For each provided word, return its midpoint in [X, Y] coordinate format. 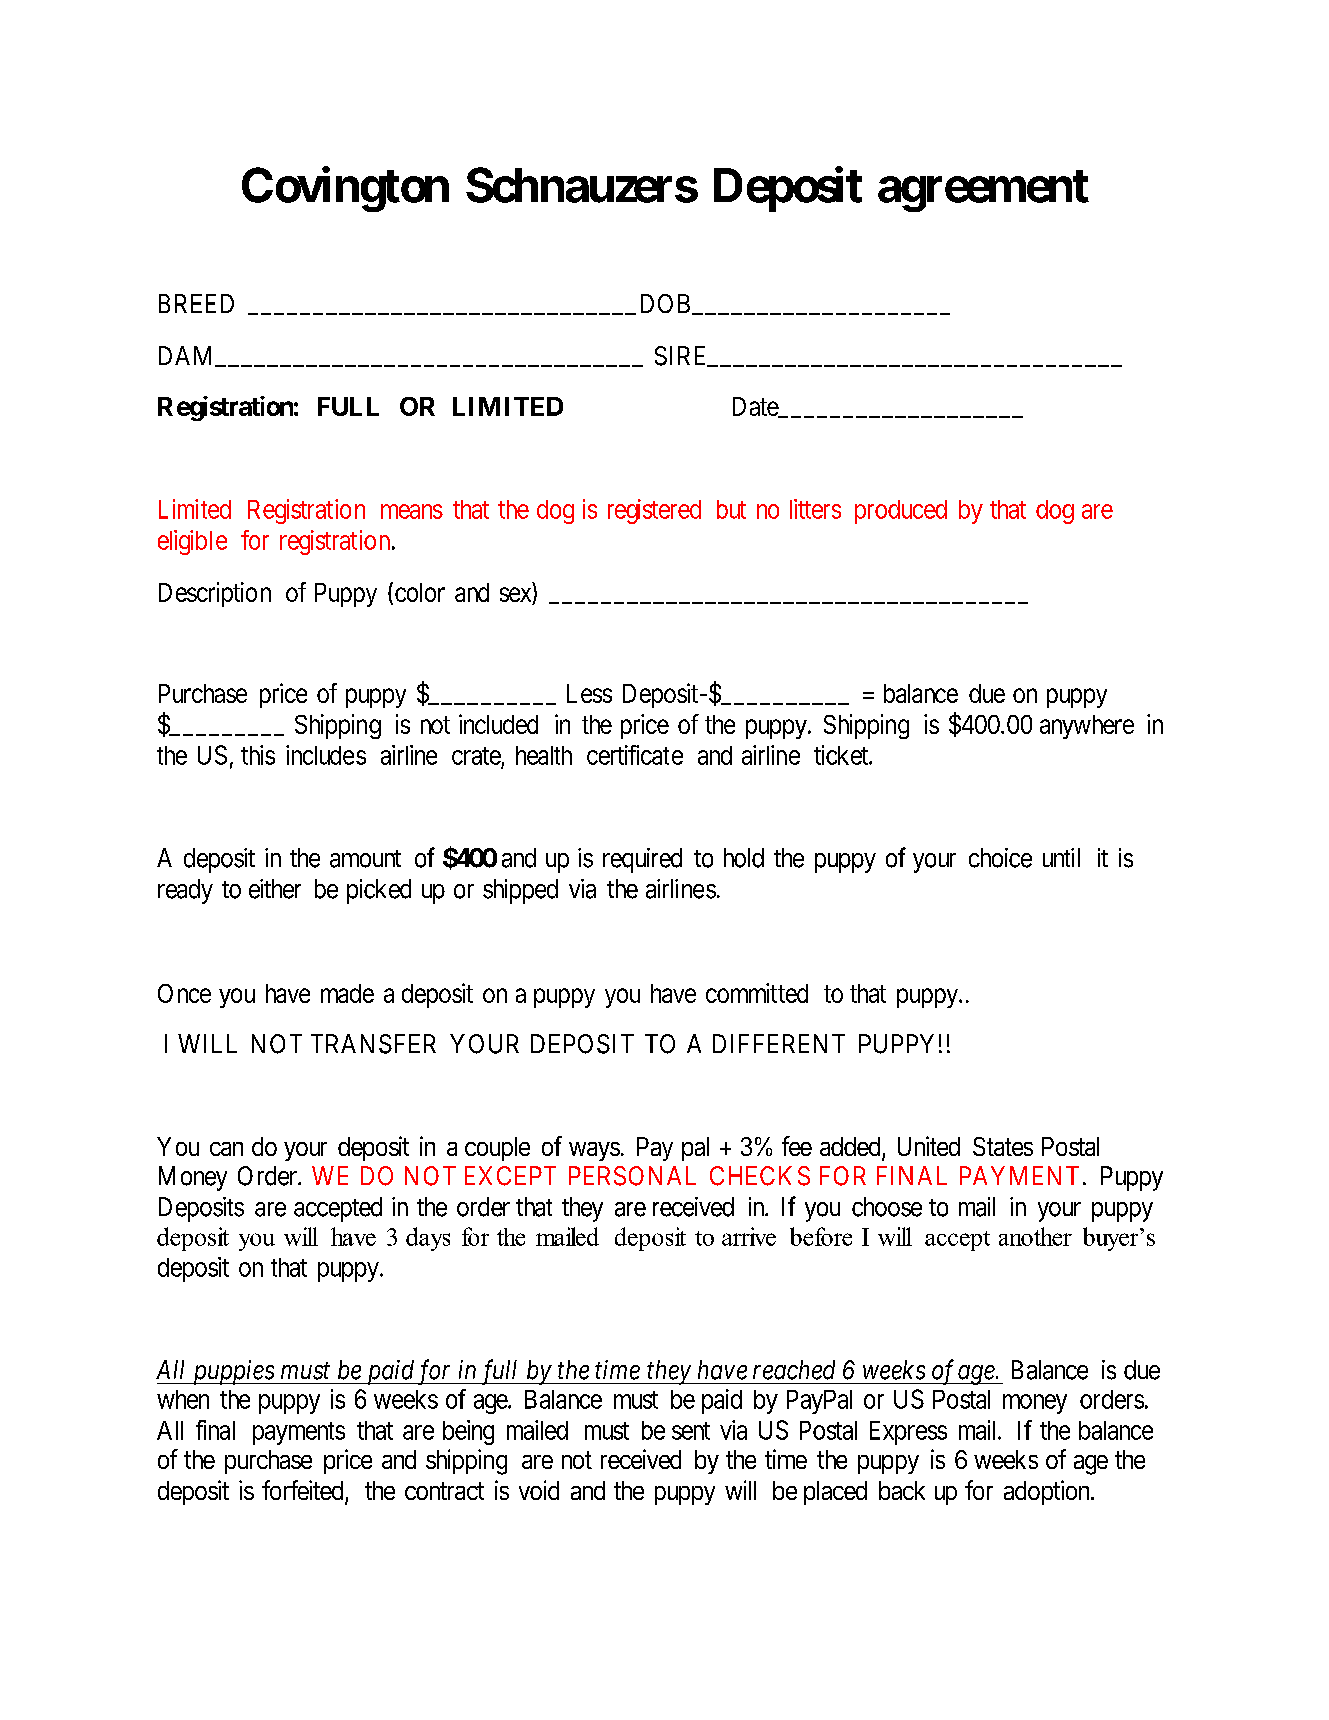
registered [654, 511]
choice [1000, 858]
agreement [983, 191]
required [642, 860]
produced [901, 512]
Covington [345, 189]
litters [815, 509]
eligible [192, 542]
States [1003, 1146]
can [226, 1149]
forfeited [304, 1491]
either [275, 889]
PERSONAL [632, 1176]
